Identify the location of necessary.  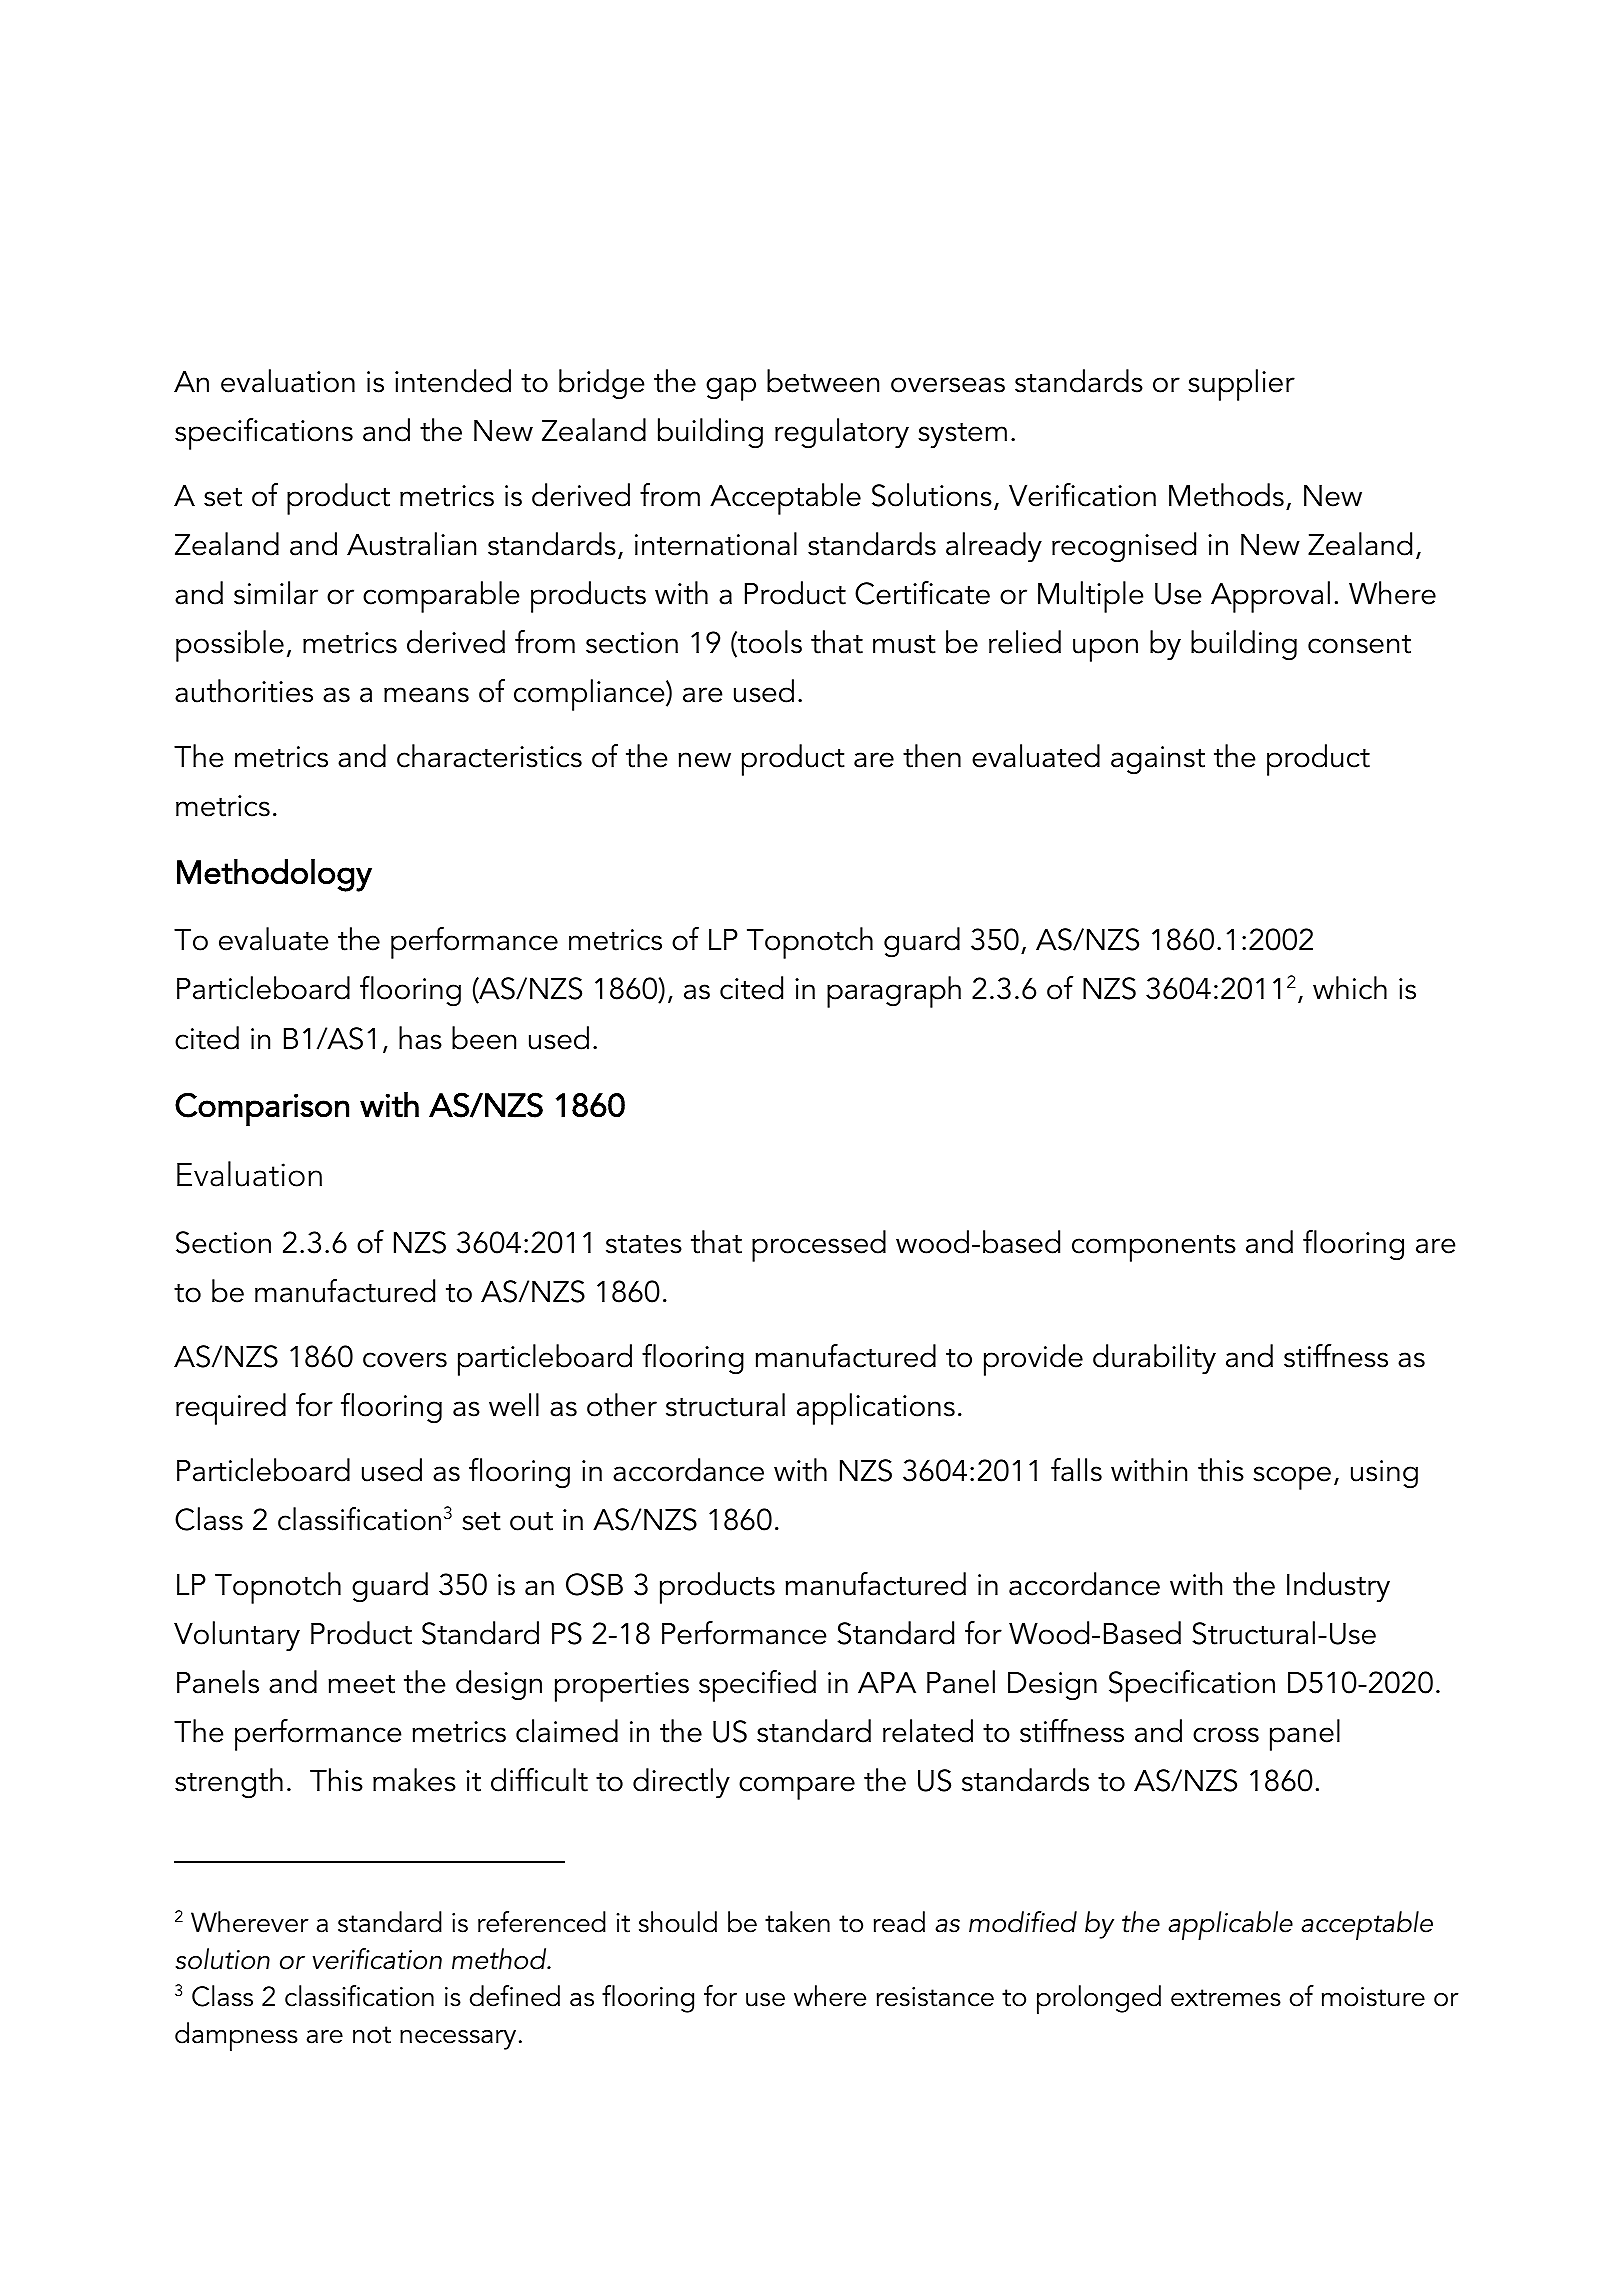
(458, 2040).
